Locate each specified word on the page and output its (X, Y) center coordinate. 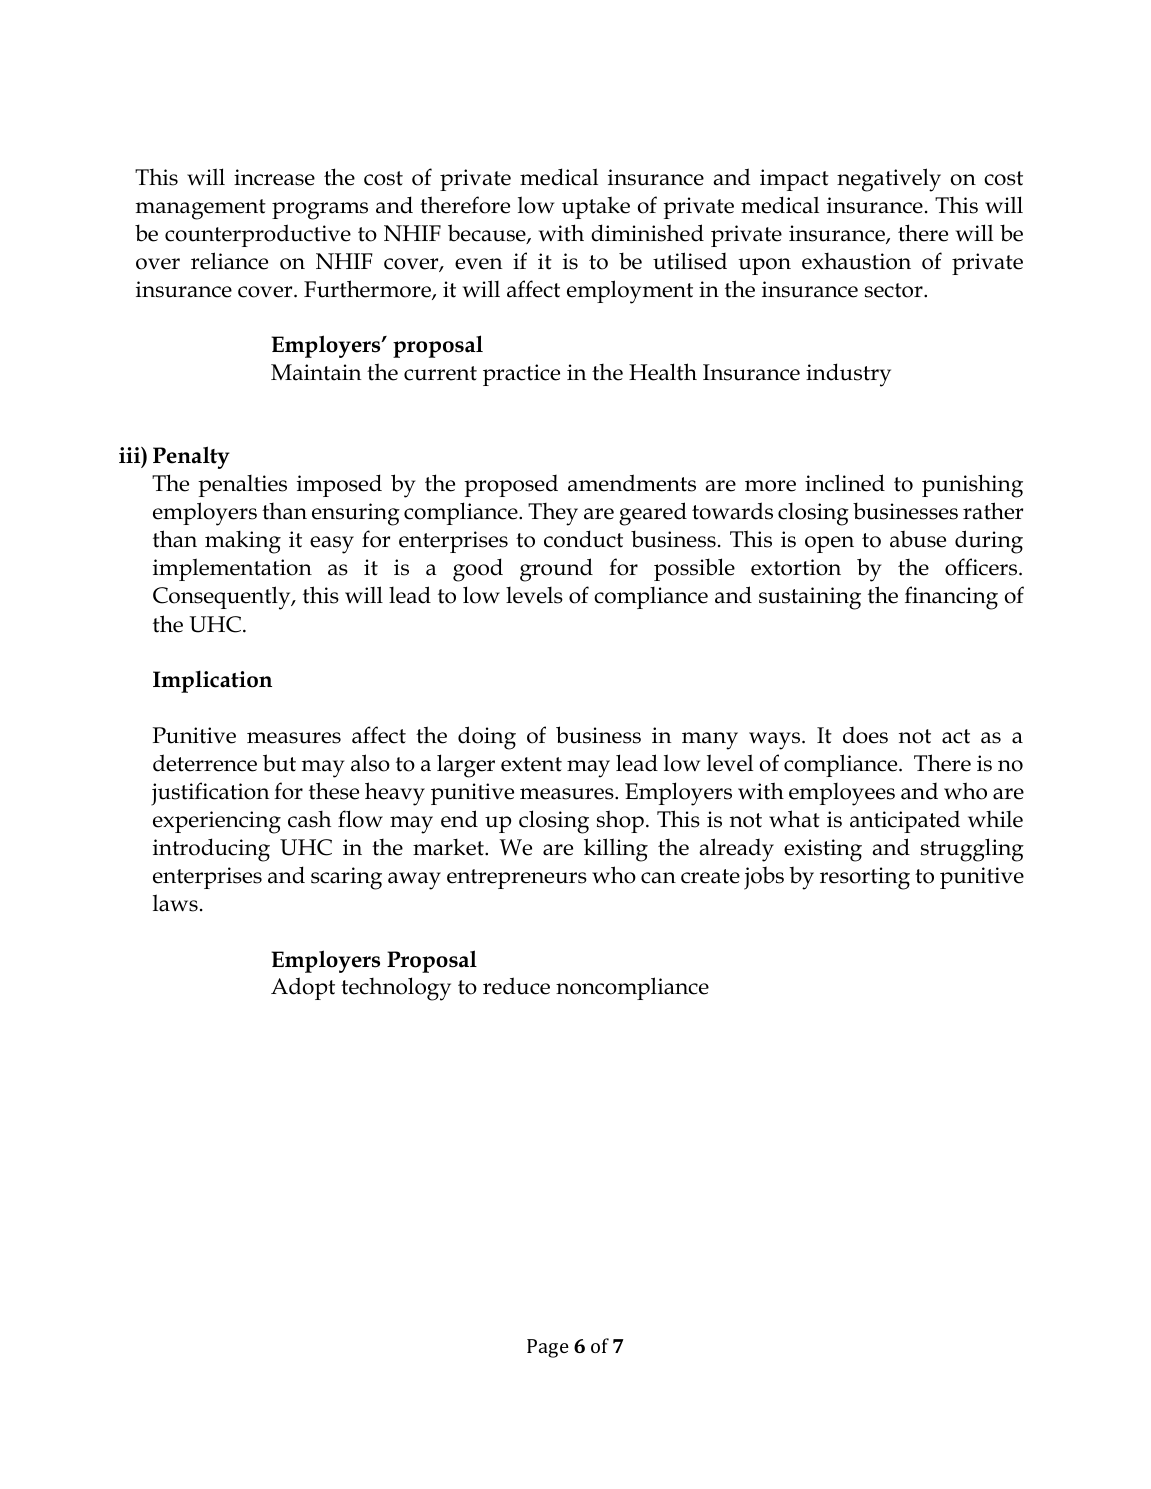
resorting (865, 878)
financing (951, 598)
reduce (516, 986)
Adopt (303, 988)
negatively (889, 180)
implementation (232, 569)
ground (556, 570)
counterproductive (258, 235)
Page (548, 1348)
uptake (596, 208)
